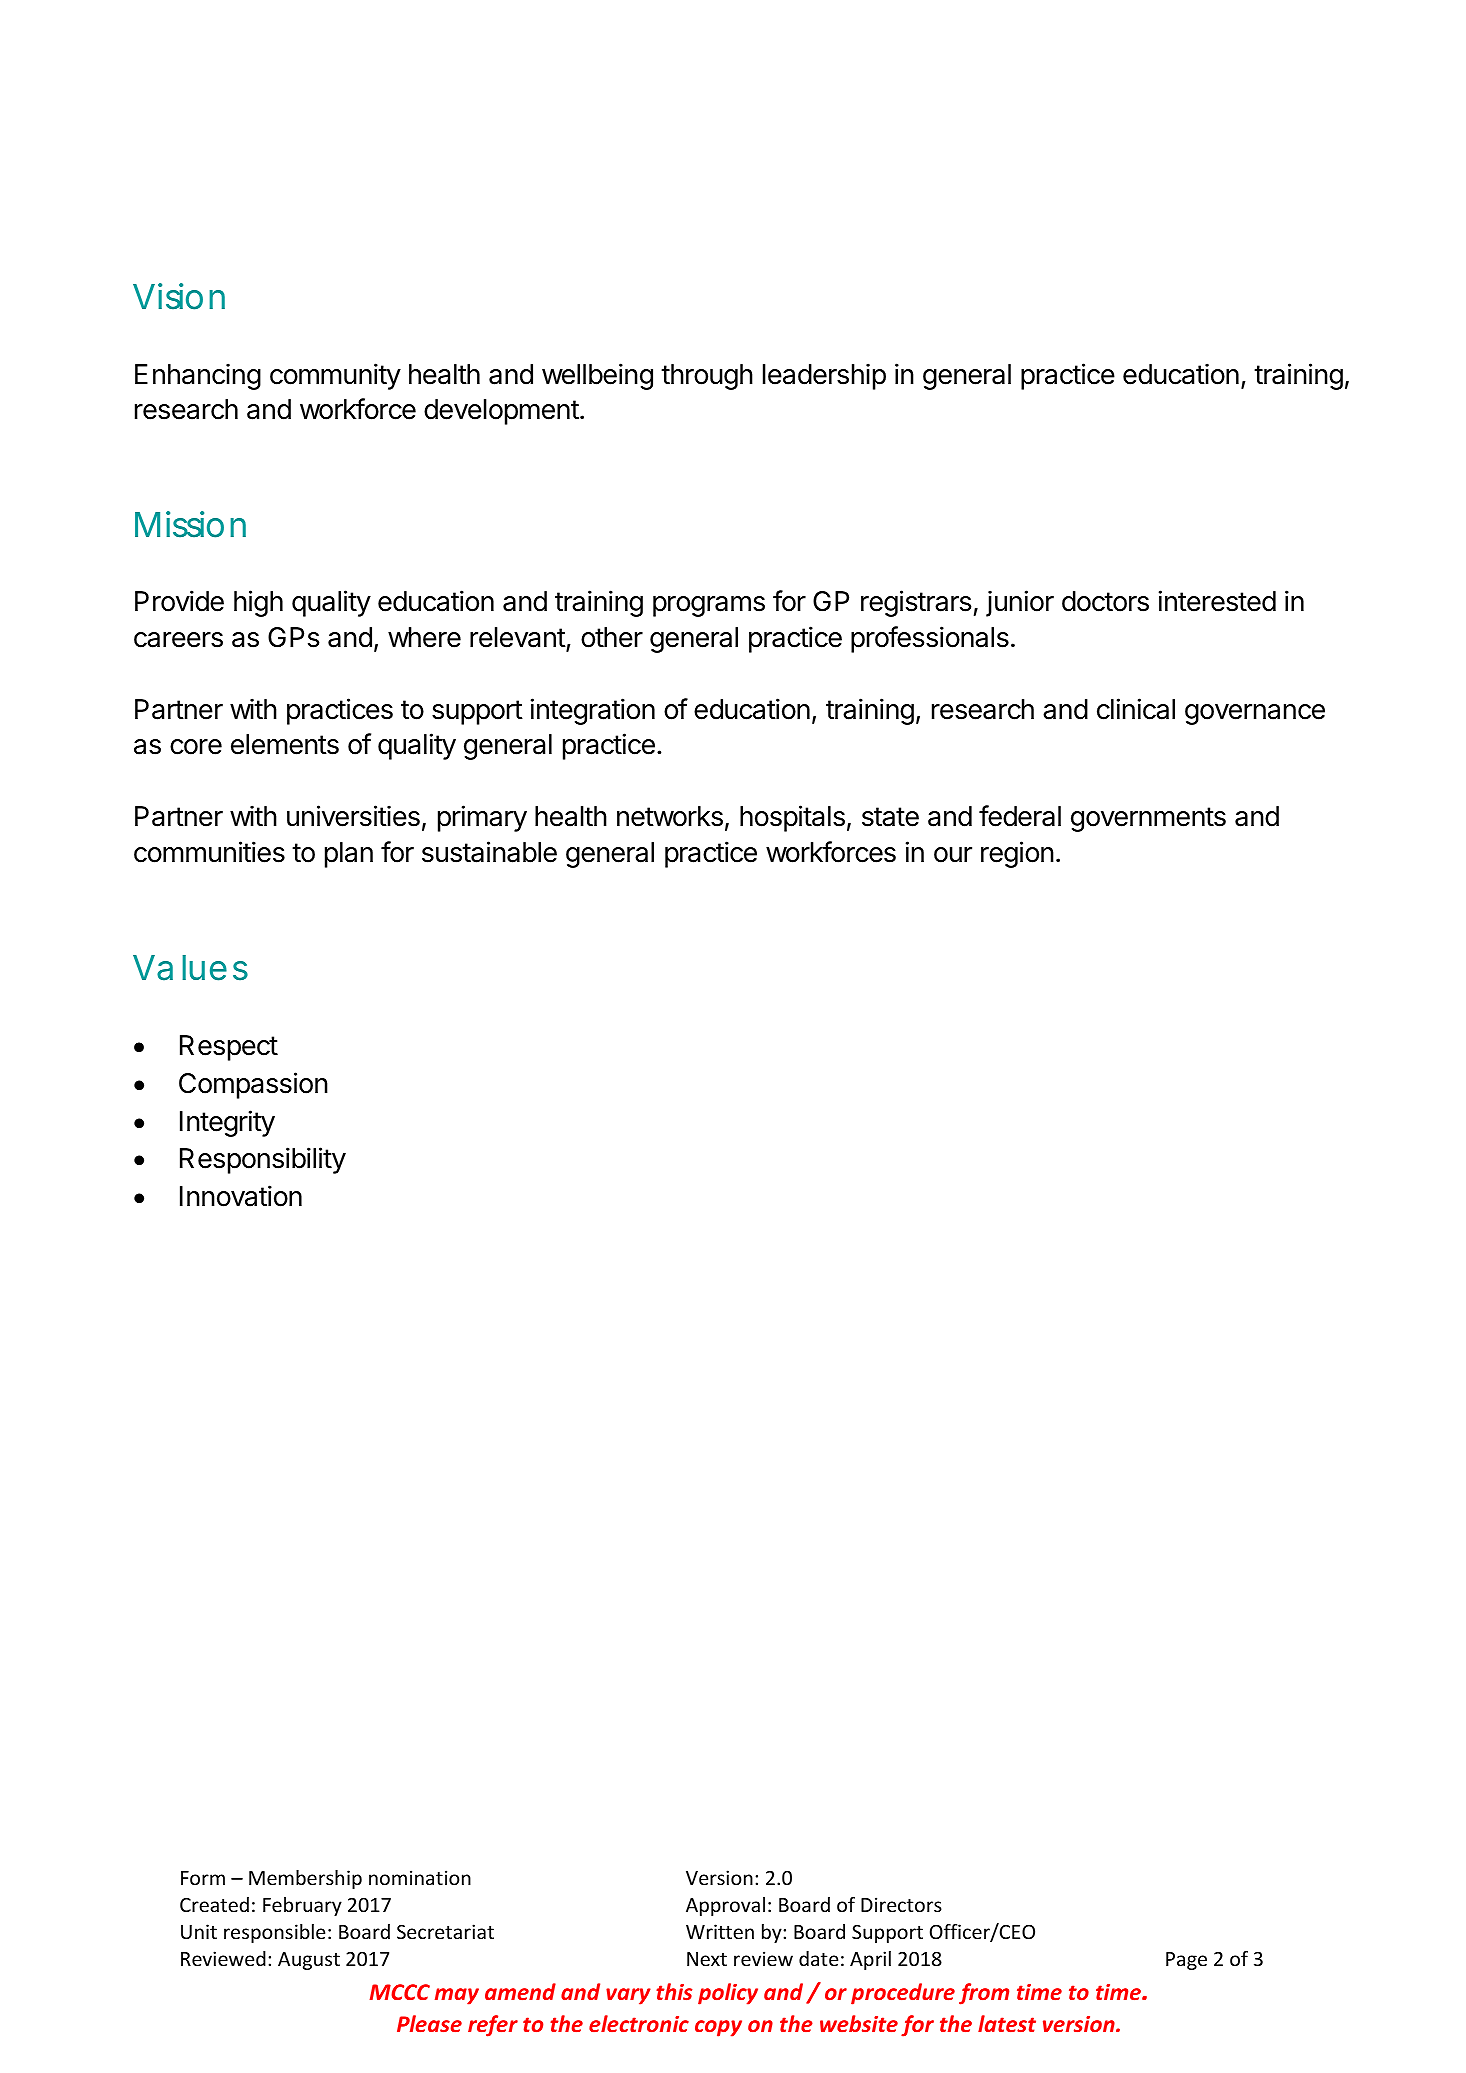 This page has width=1466, height=2073. I want to click on Enhancing, so click(198, 376).
